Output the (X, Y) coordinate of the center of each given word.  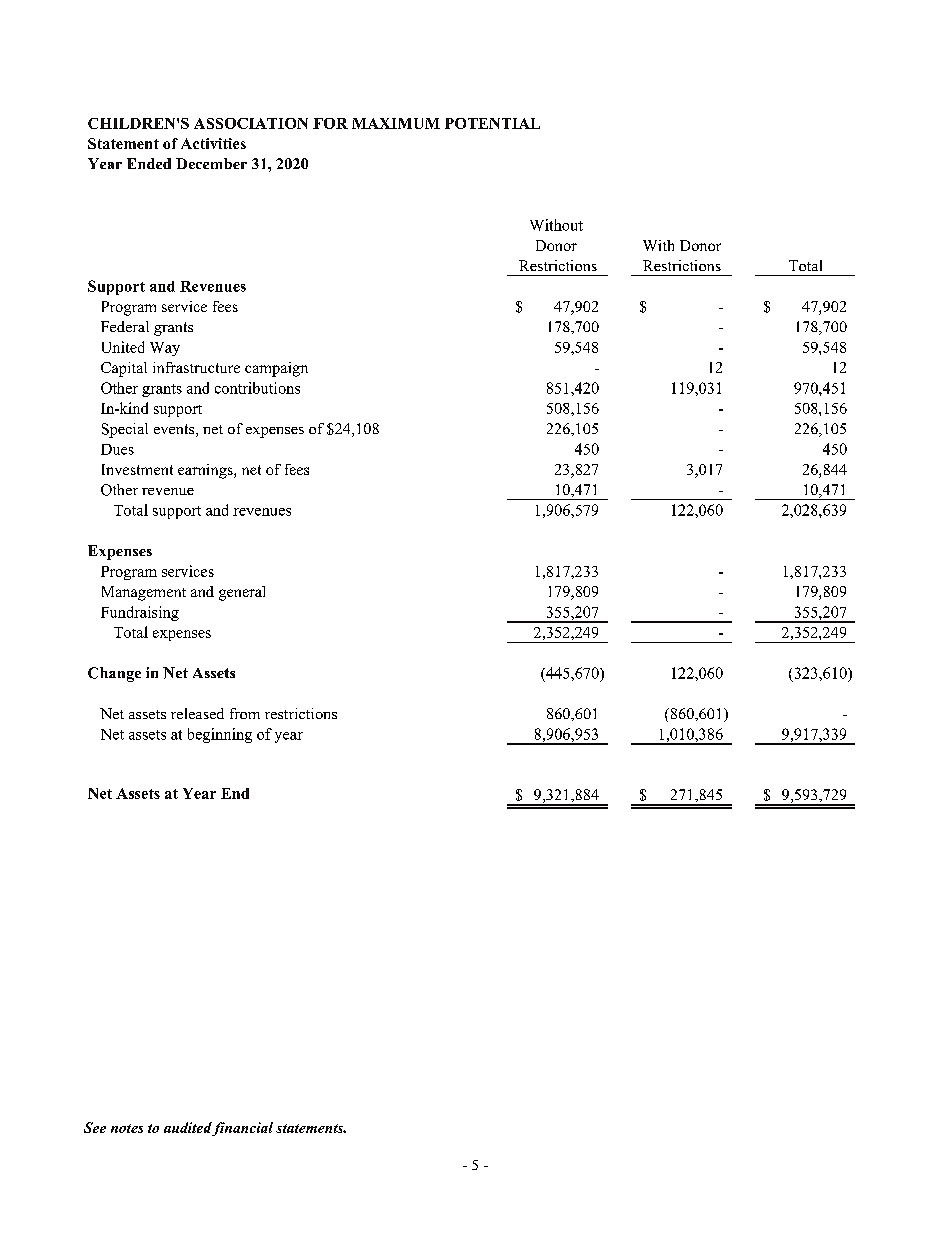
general (242, 593)
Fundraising (140, 613)
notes (127, 1128)
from (245, 713)
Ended (149, 163)
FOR (330, 123)
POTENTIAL (492, 123)
